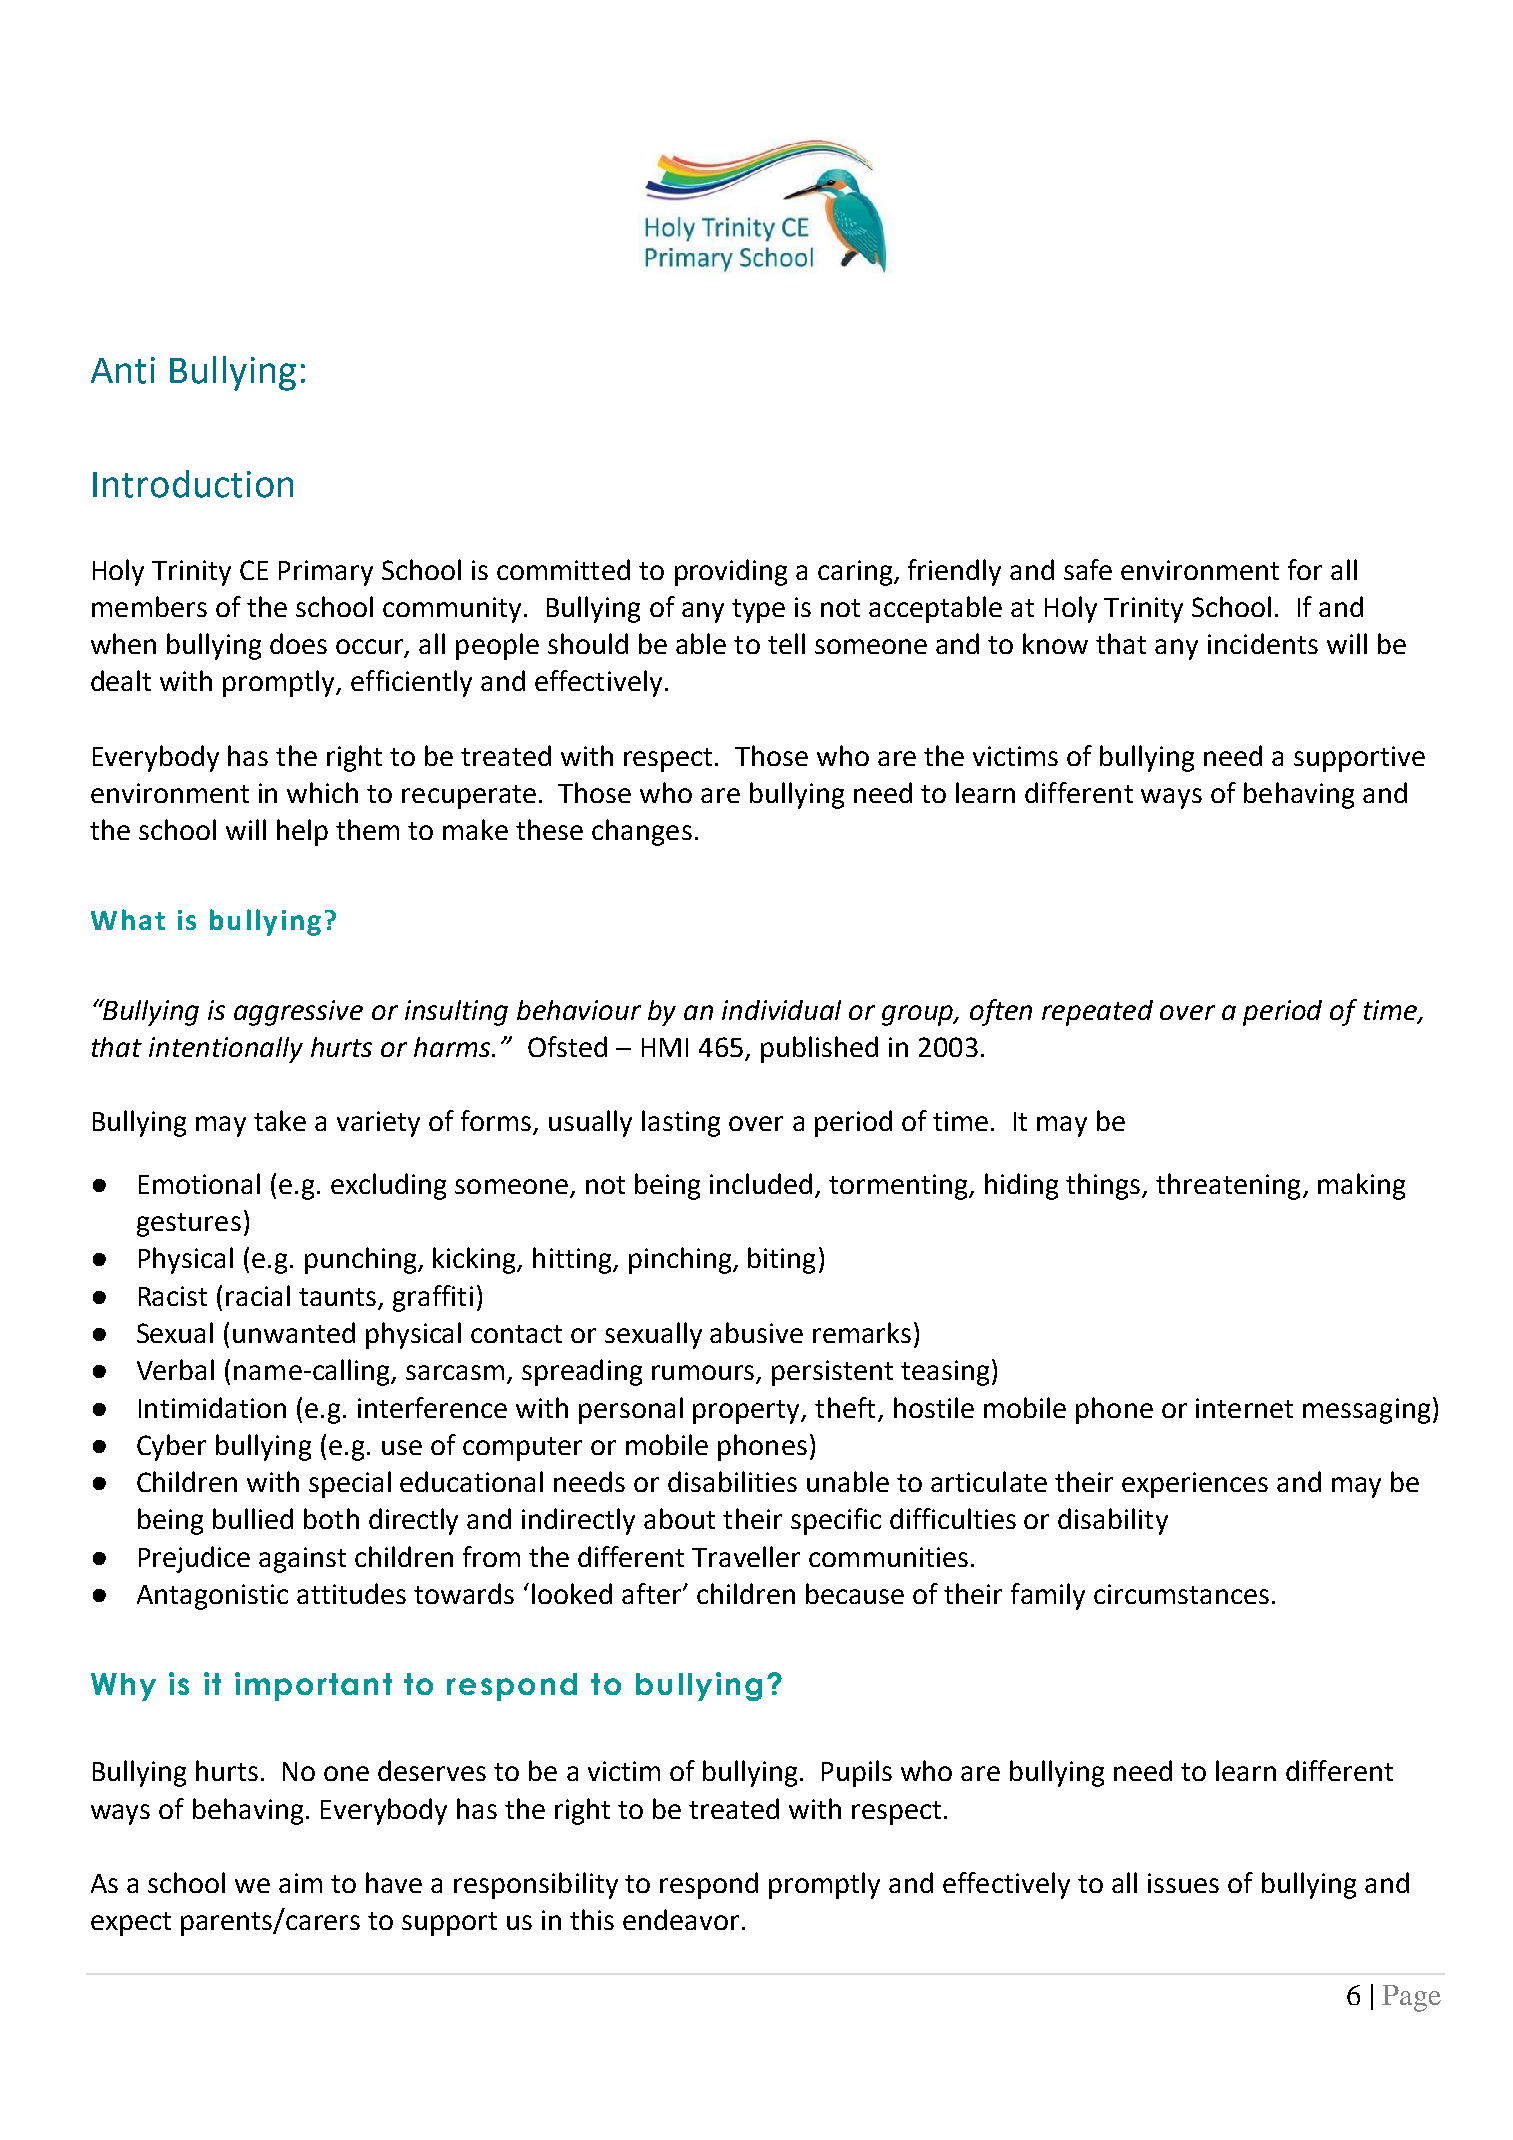 This screenshot has width=1513, height=2140. Describe the element at coordinates (1181, 1594) in the screenshot. I see `circumstances` at that location.
